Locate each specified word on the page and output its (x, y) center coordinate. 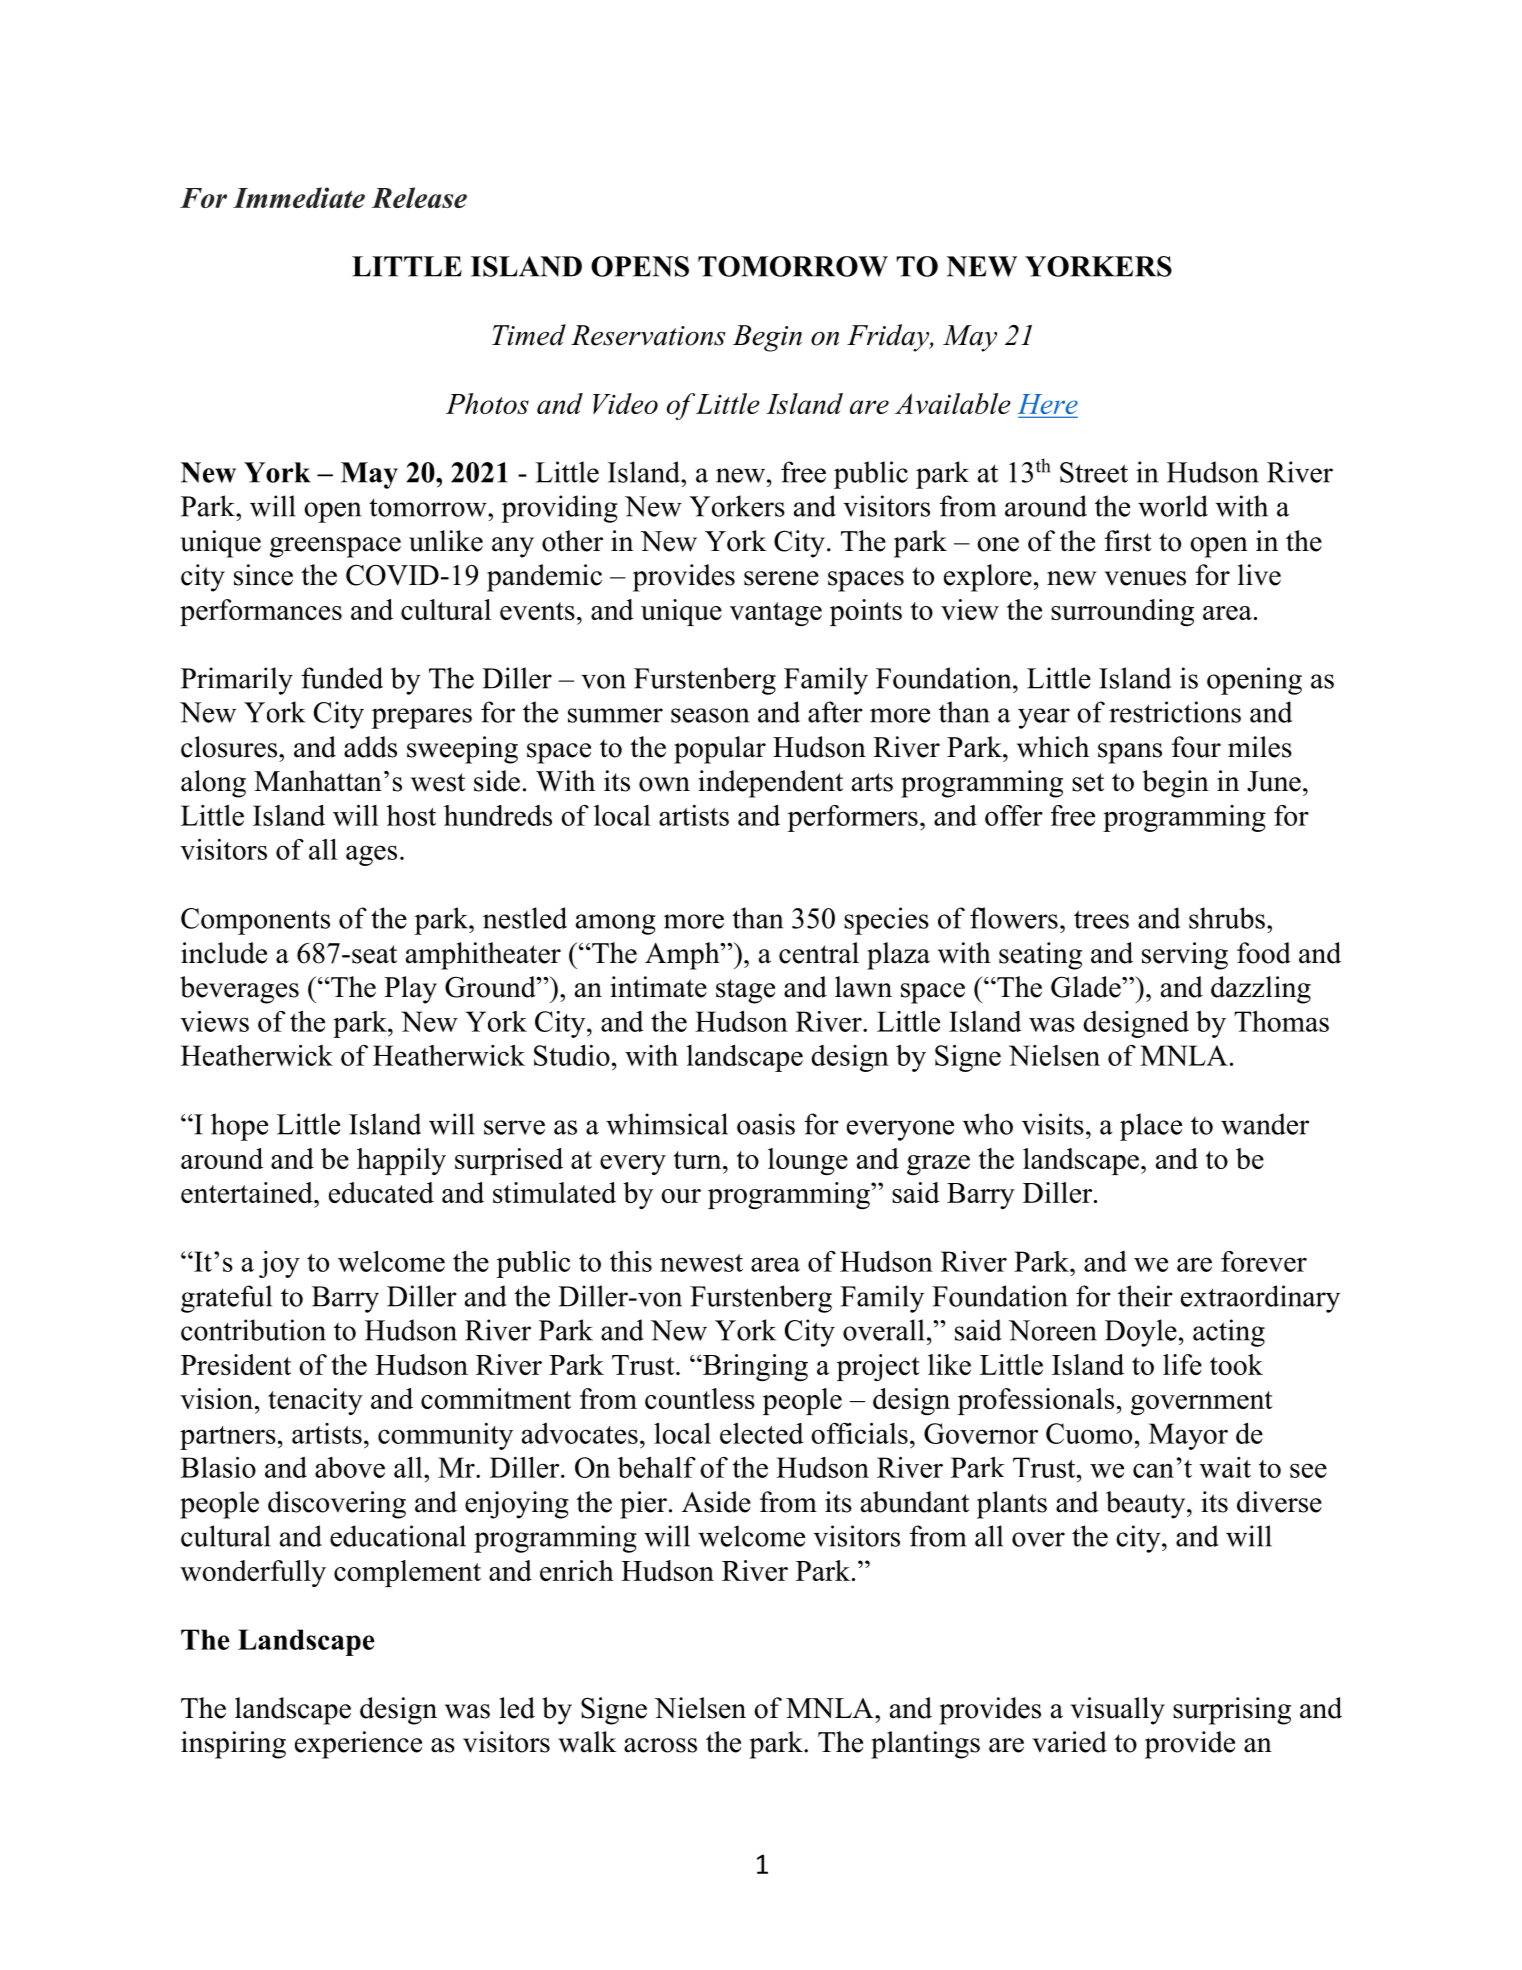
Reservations (648, 335)
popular (720, 750)
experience (358, 1745)
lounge (808, 1161)
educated (381, 1192)
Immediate (299, 197)
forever (1264, 1261)
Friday (889, 338)
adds (370, 747)
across (660, 1745)
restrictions (1175, 712)
